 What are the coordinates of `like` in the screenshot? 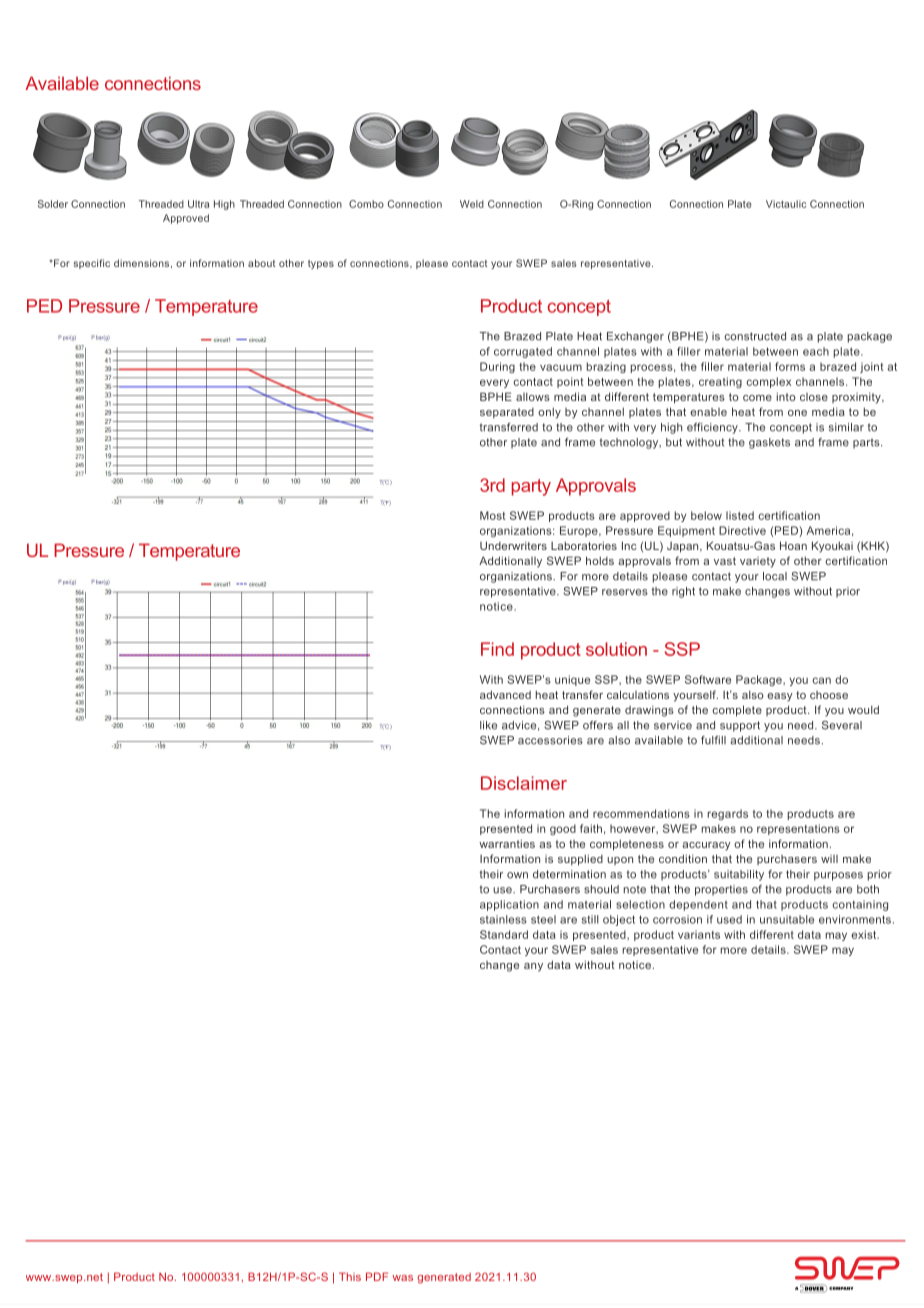 It's located at (488, 725).
